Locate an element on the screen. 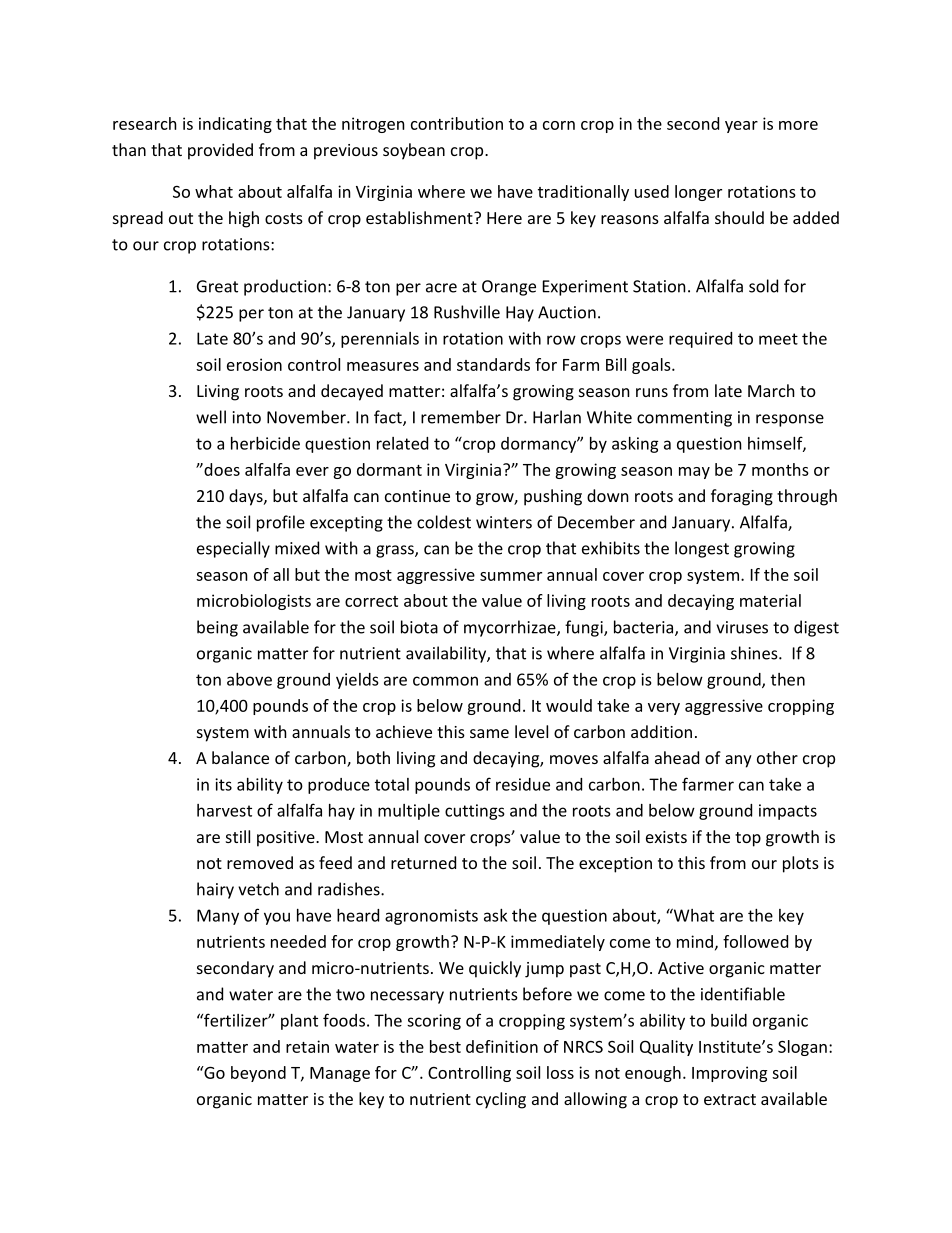 The image size is (952, 1233). contribution is located at coordinates (457, 123).
